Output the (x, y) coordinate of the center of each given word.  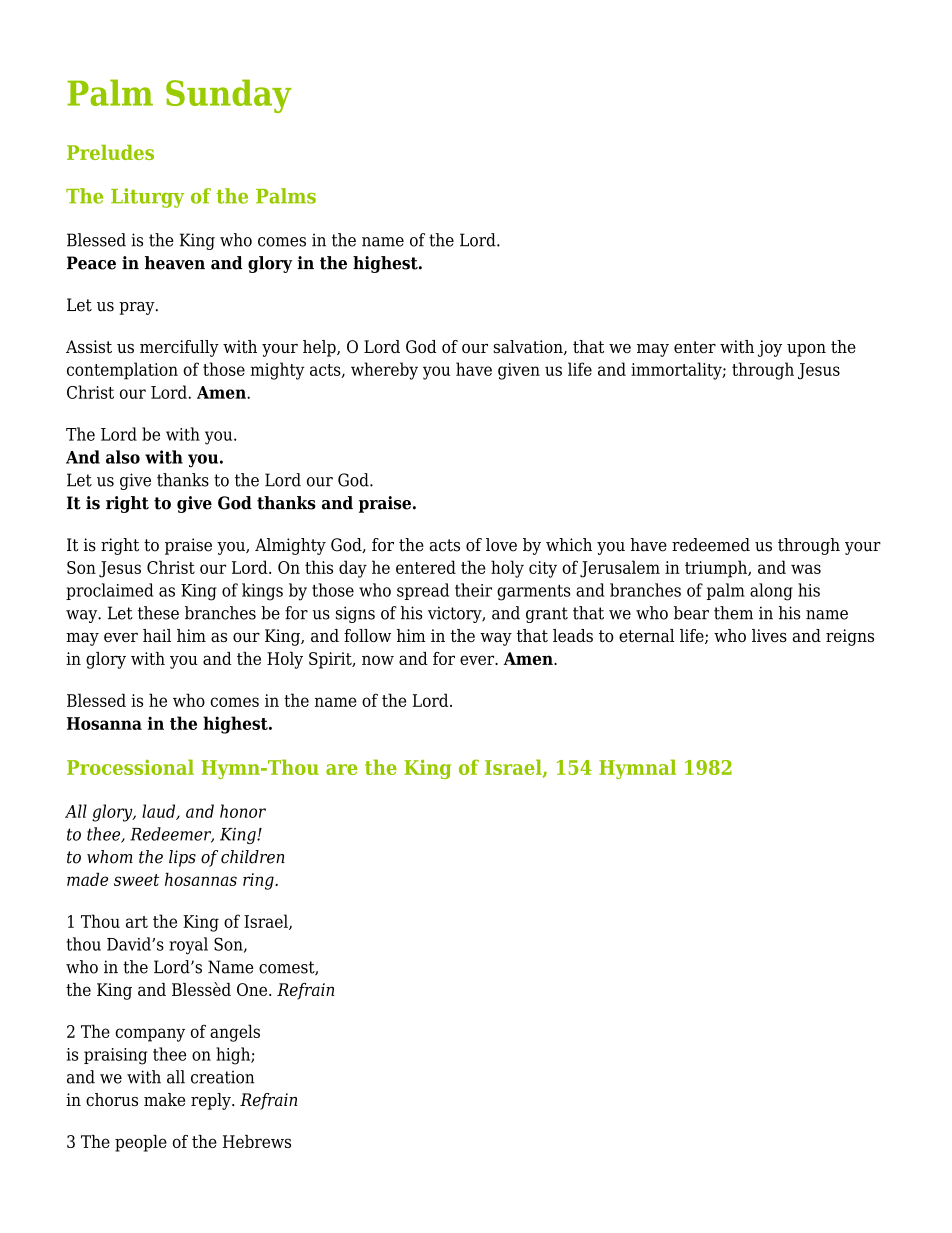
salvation (529, 347)
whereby (384, 371)
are (342, 769)
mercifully (179, 348)
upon (806, 350)
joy (770, 348)
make (164, 1100)
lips (182, 858)
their (473, 590)
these (158, 613)
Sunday (229, 96)
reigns (850, 637)
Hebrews (257, 1141)
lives (769, 635)
